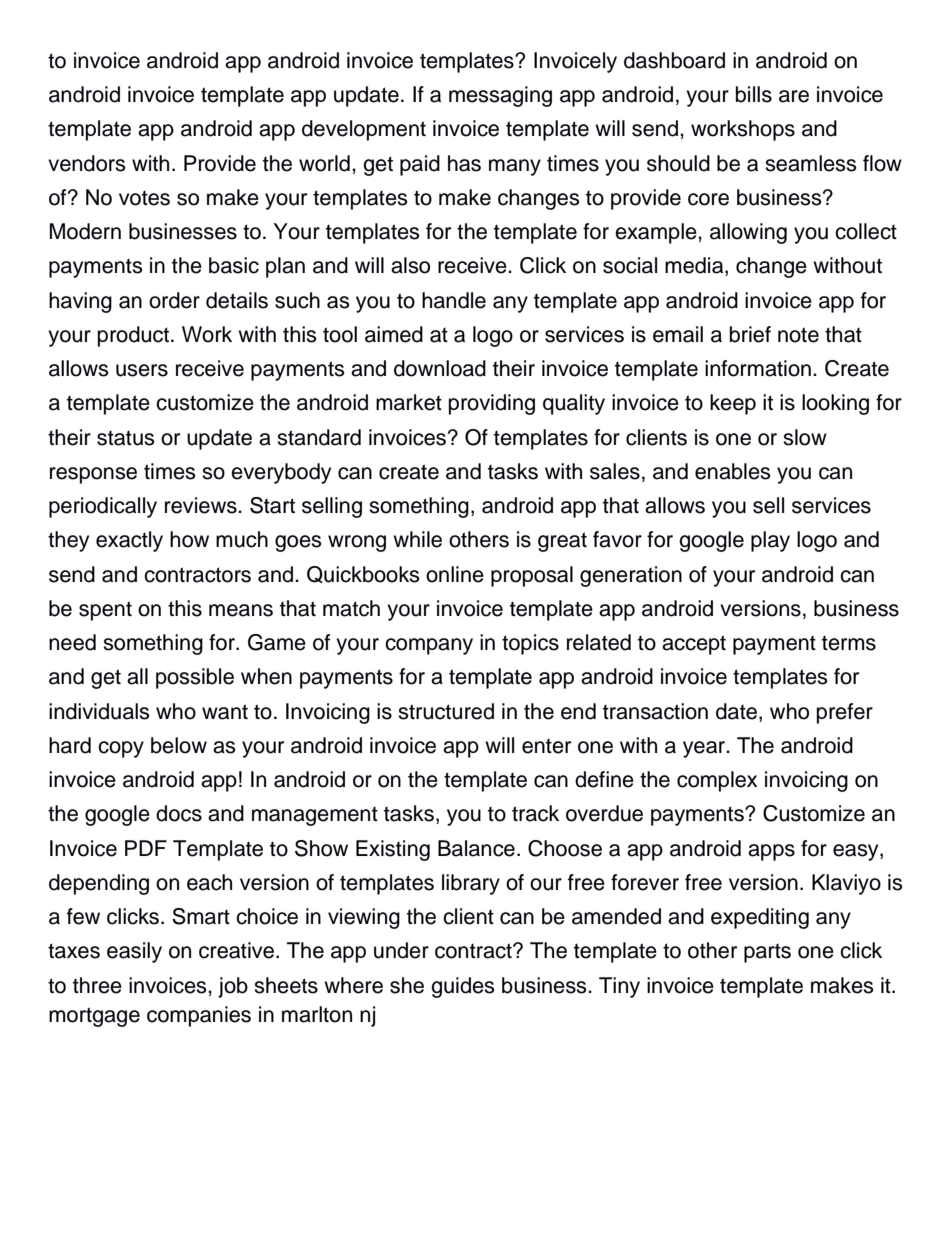 This image has width=952, height=1233. Describe the element at coordinates (767, 953) in the image. I see `parts` at that location.
